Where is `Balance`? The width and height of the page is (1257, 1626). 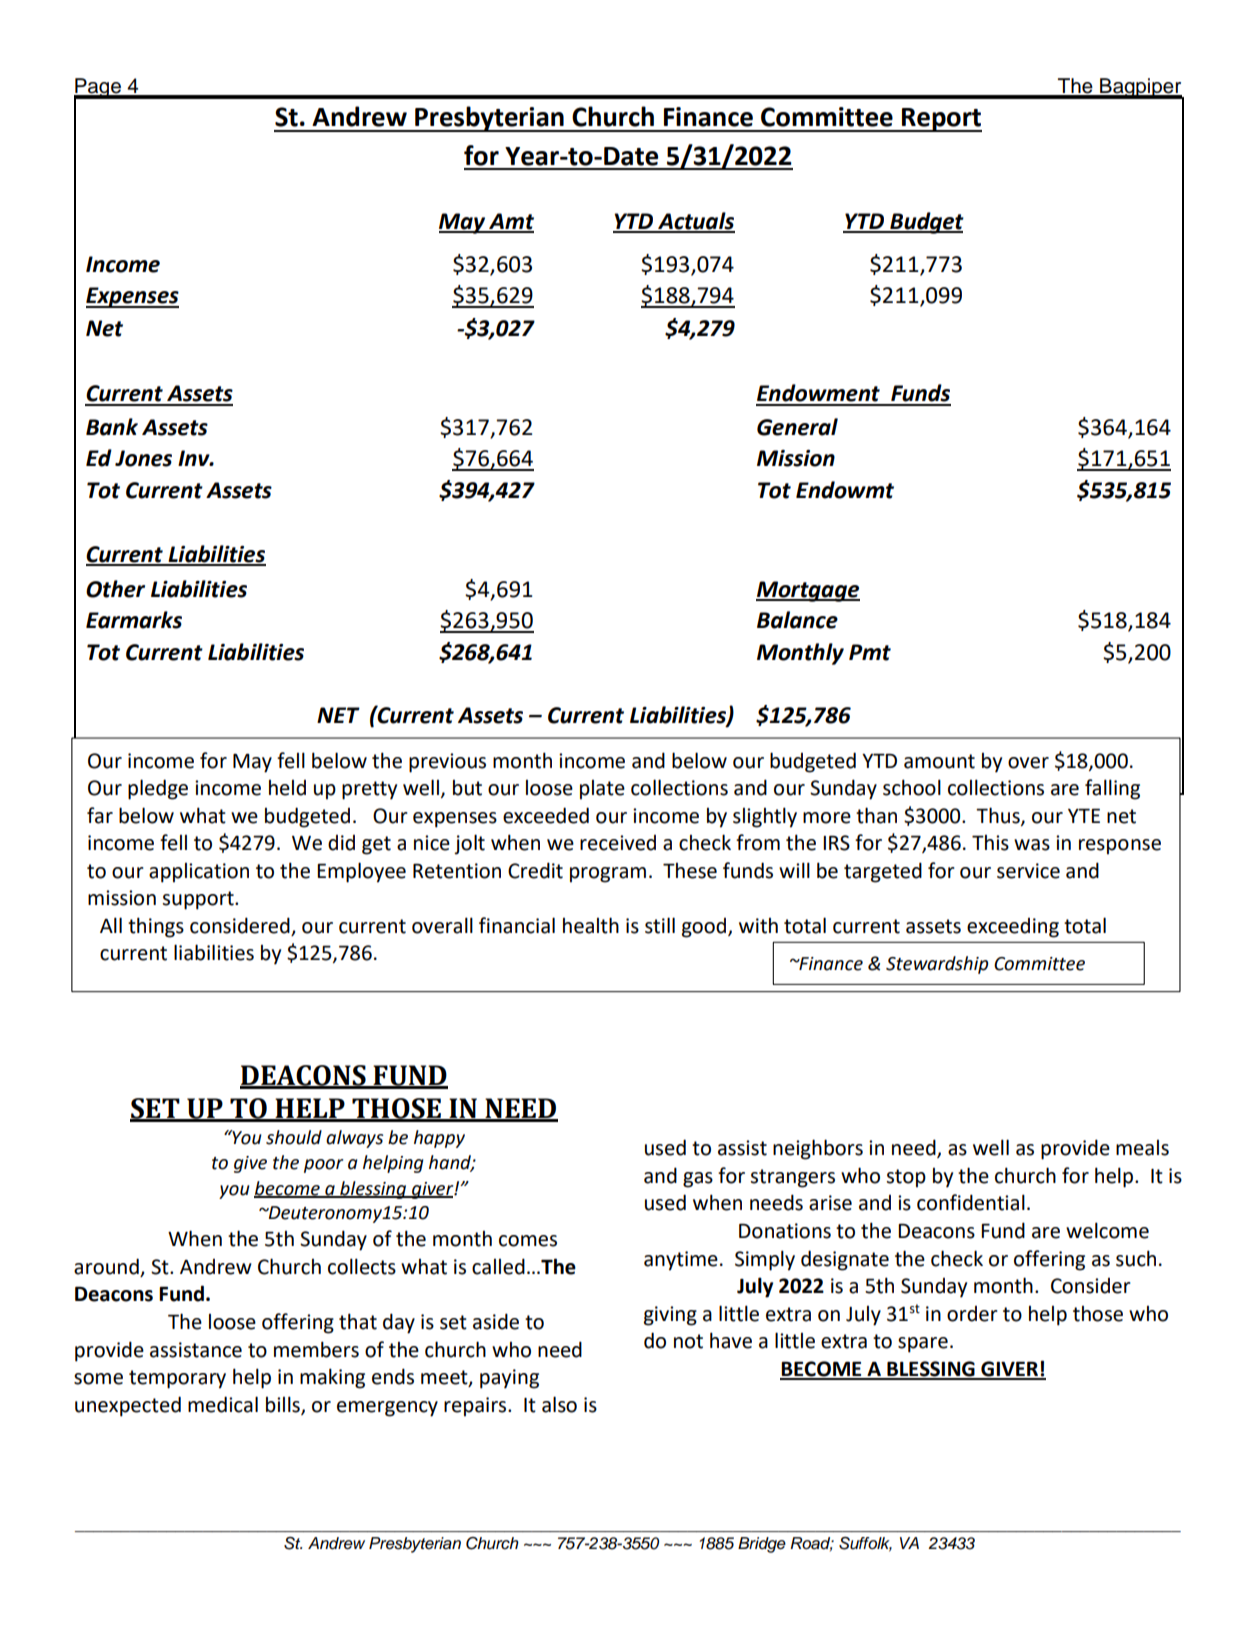
Balance is located at coordinates (797, 620).
